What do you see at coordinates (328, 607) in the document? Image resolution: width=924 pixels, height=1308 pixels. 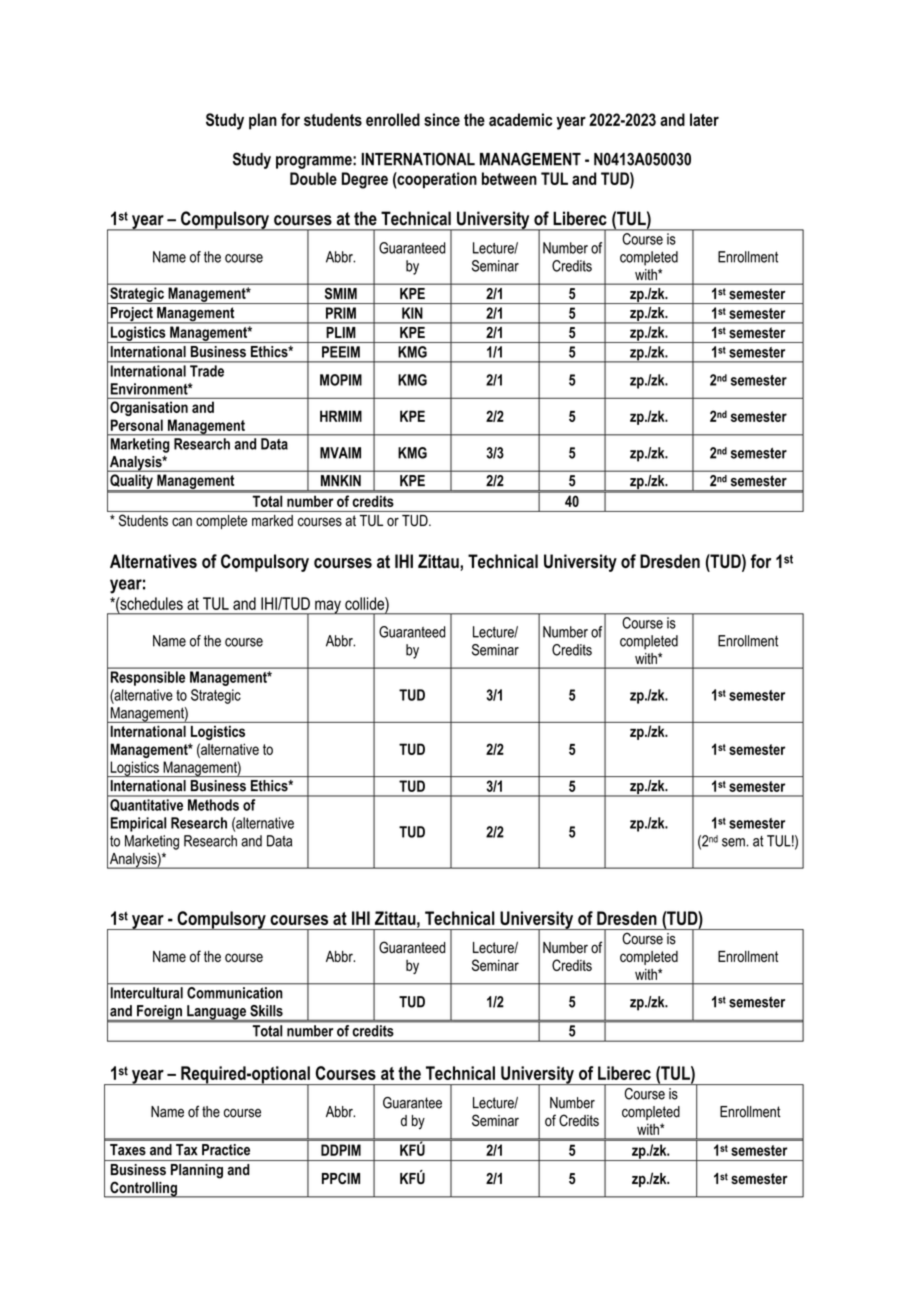 I see `may` at bounding box center [328, 607].
